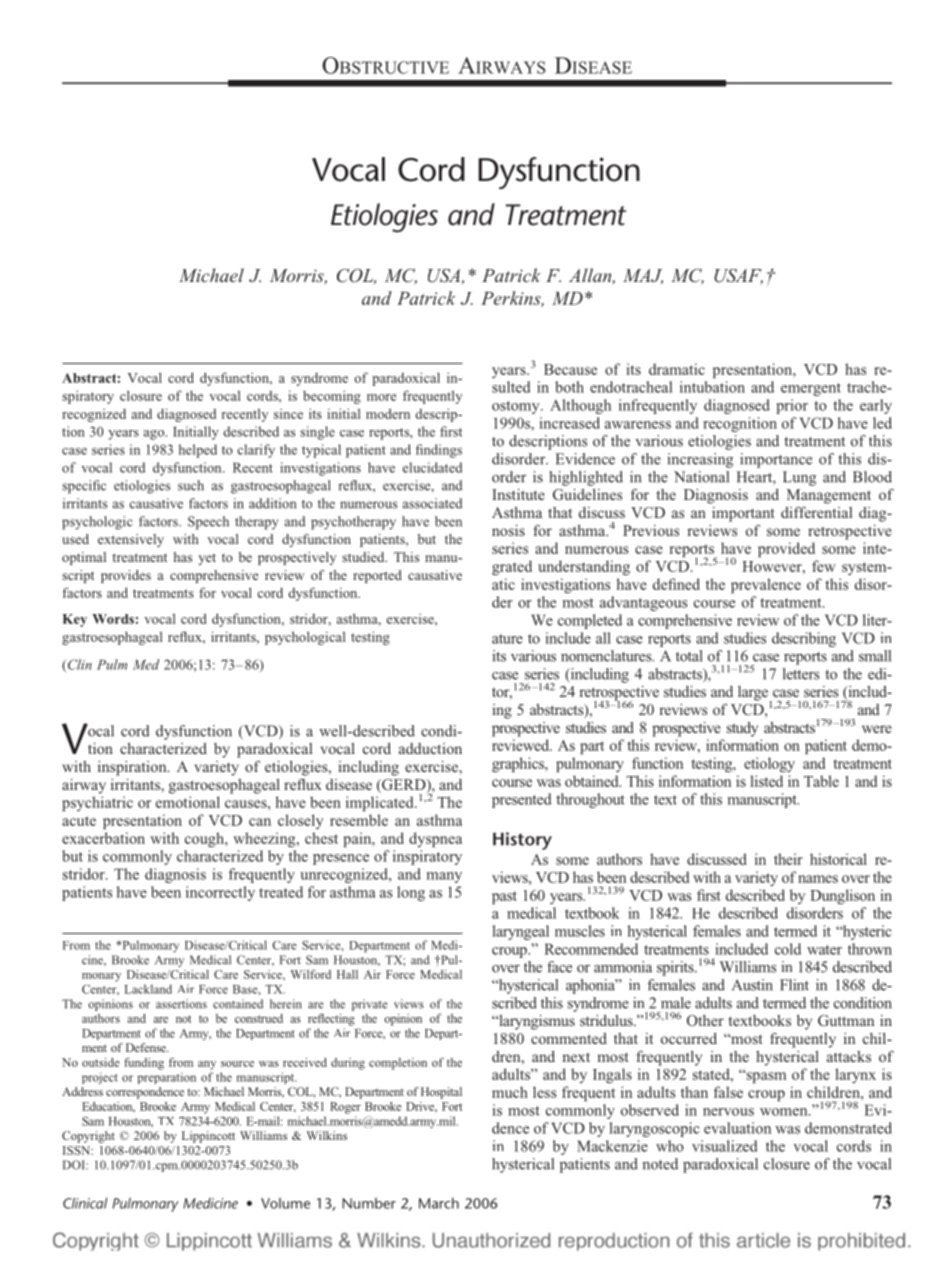 The width and height of the screenshot is (952, 1275). I want to click on incorrectly, so click(220, 893).
